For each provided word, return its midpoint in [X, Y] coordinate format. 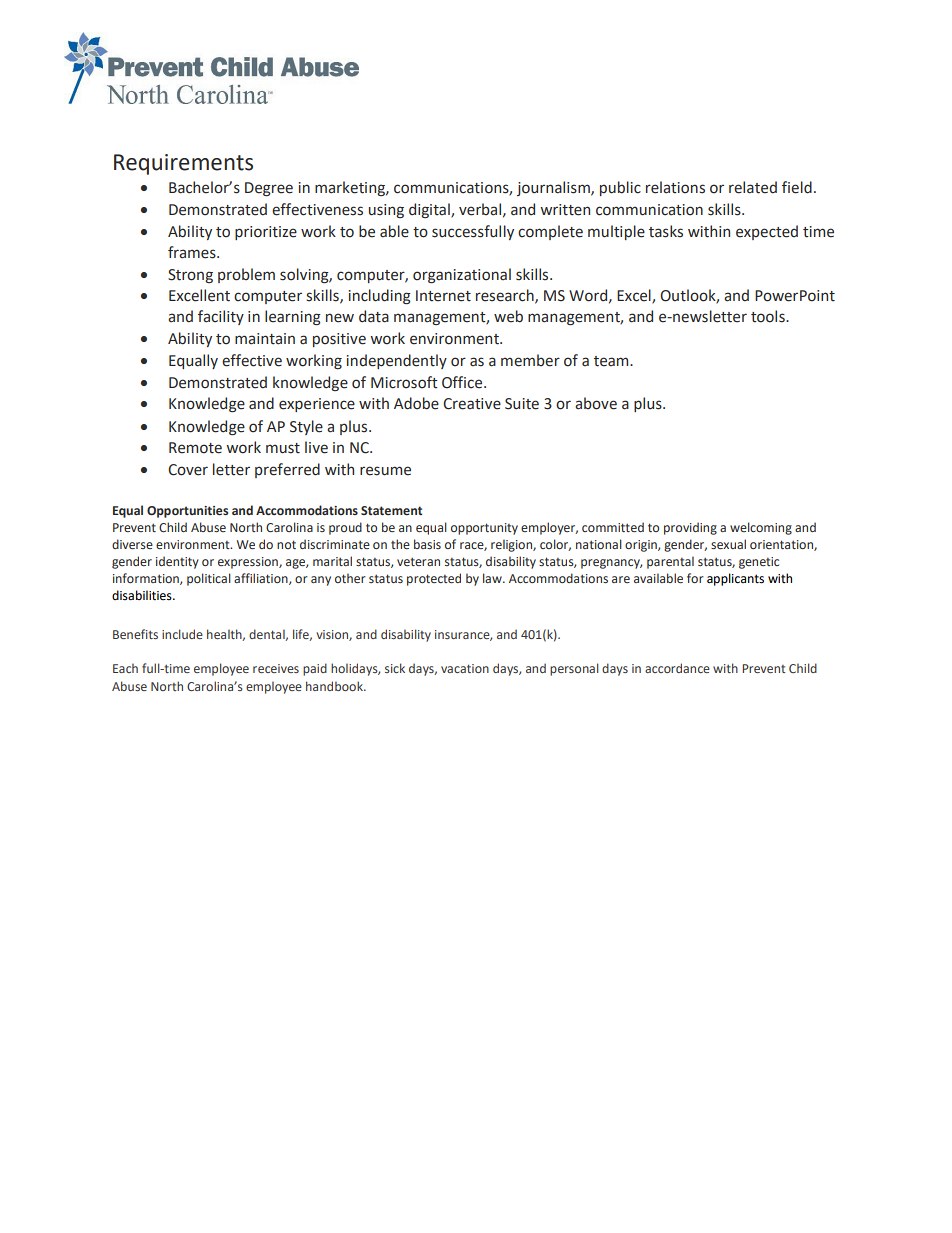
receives [276, 668]
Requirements [183, 164]
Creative [472, 404]
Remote [195, 448]
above [596, 403]
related [753, 187]
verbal [480, 209]
